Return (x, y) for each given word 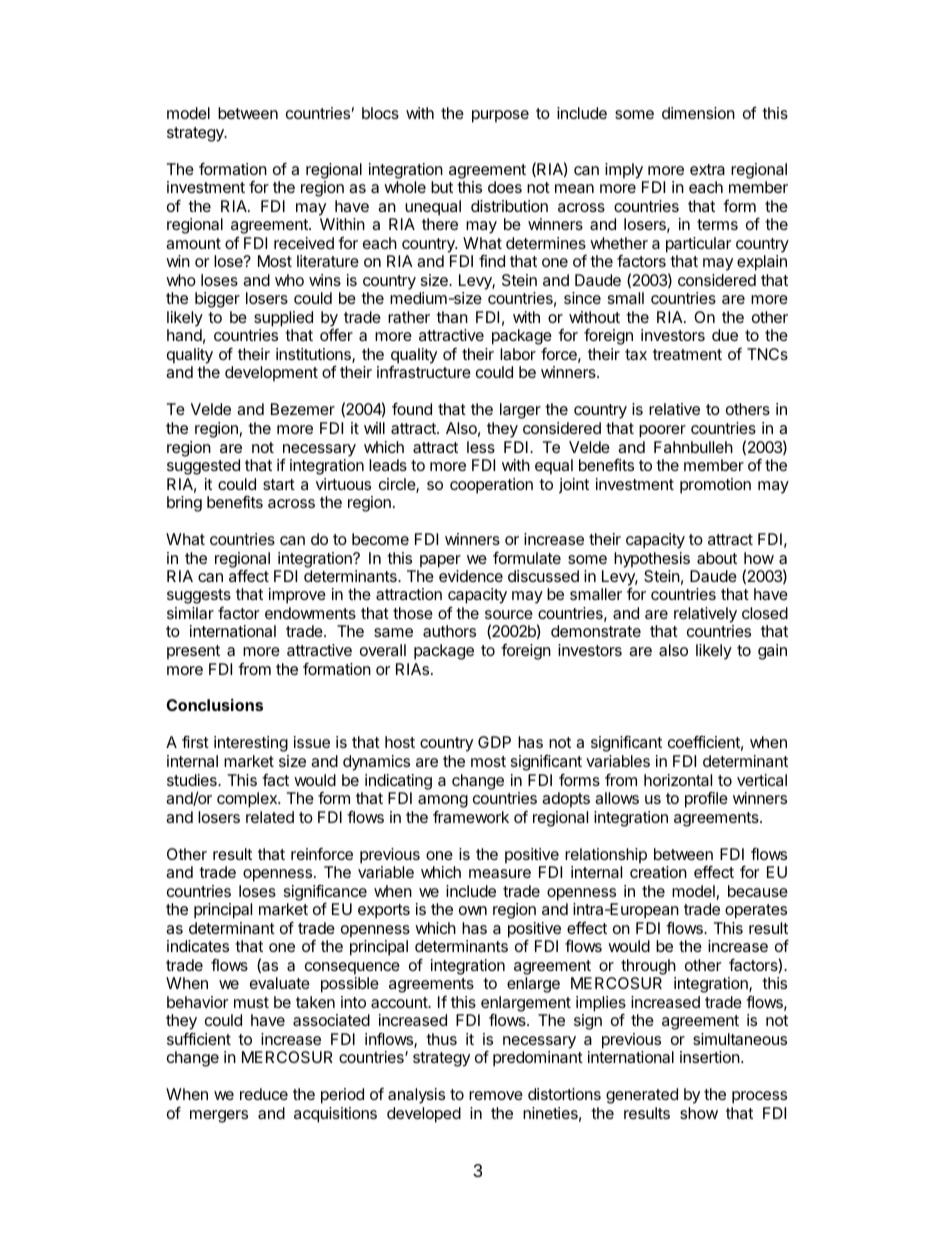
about (717, 558)
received (304, 243)
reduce (264, 1094)
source (509, 614)
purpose (500, 116)
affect (249, 575)
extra (707, 169)
